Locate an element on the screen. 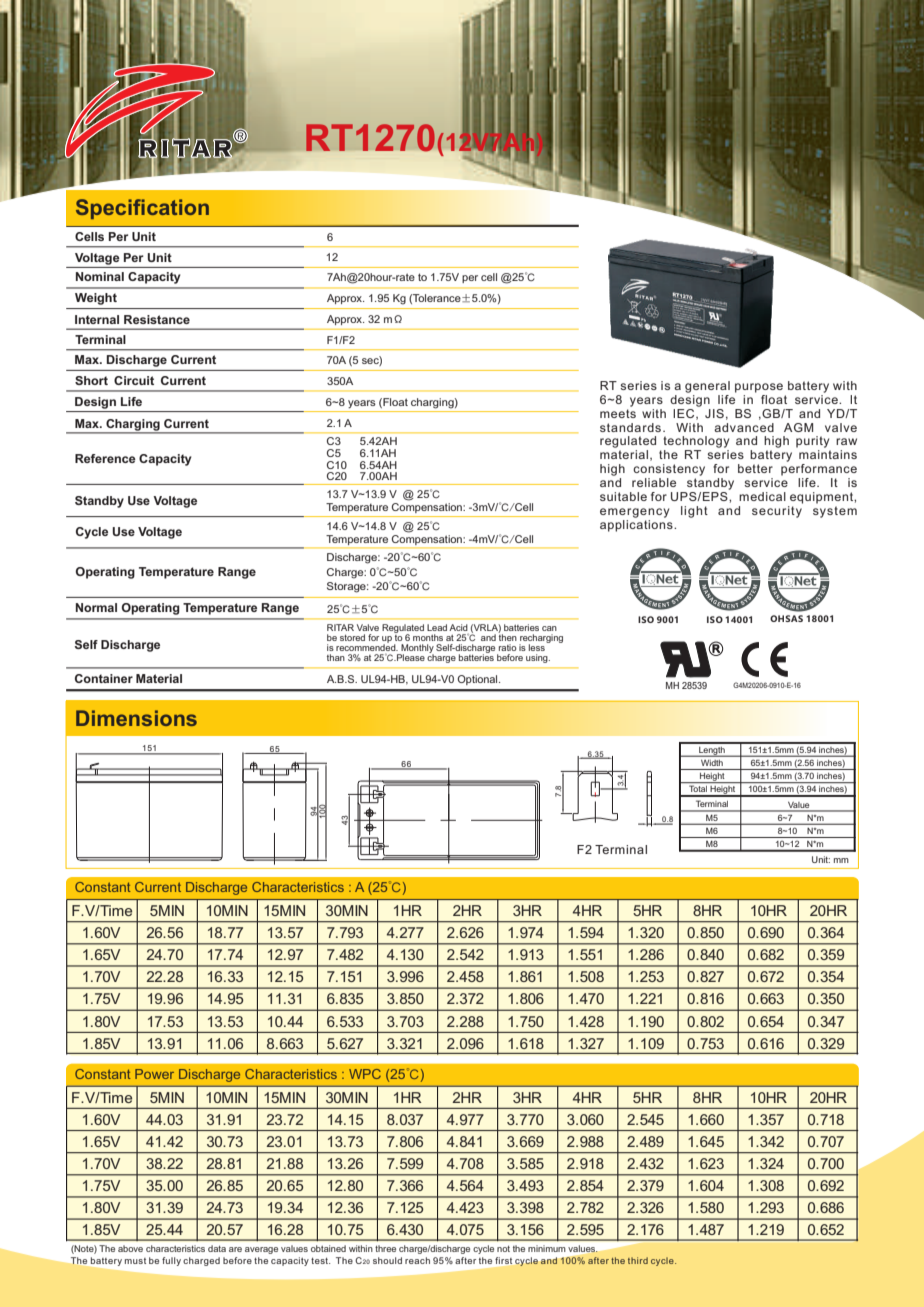 The image size is (924, 1307). data is located at coordinates (217, 1248).
